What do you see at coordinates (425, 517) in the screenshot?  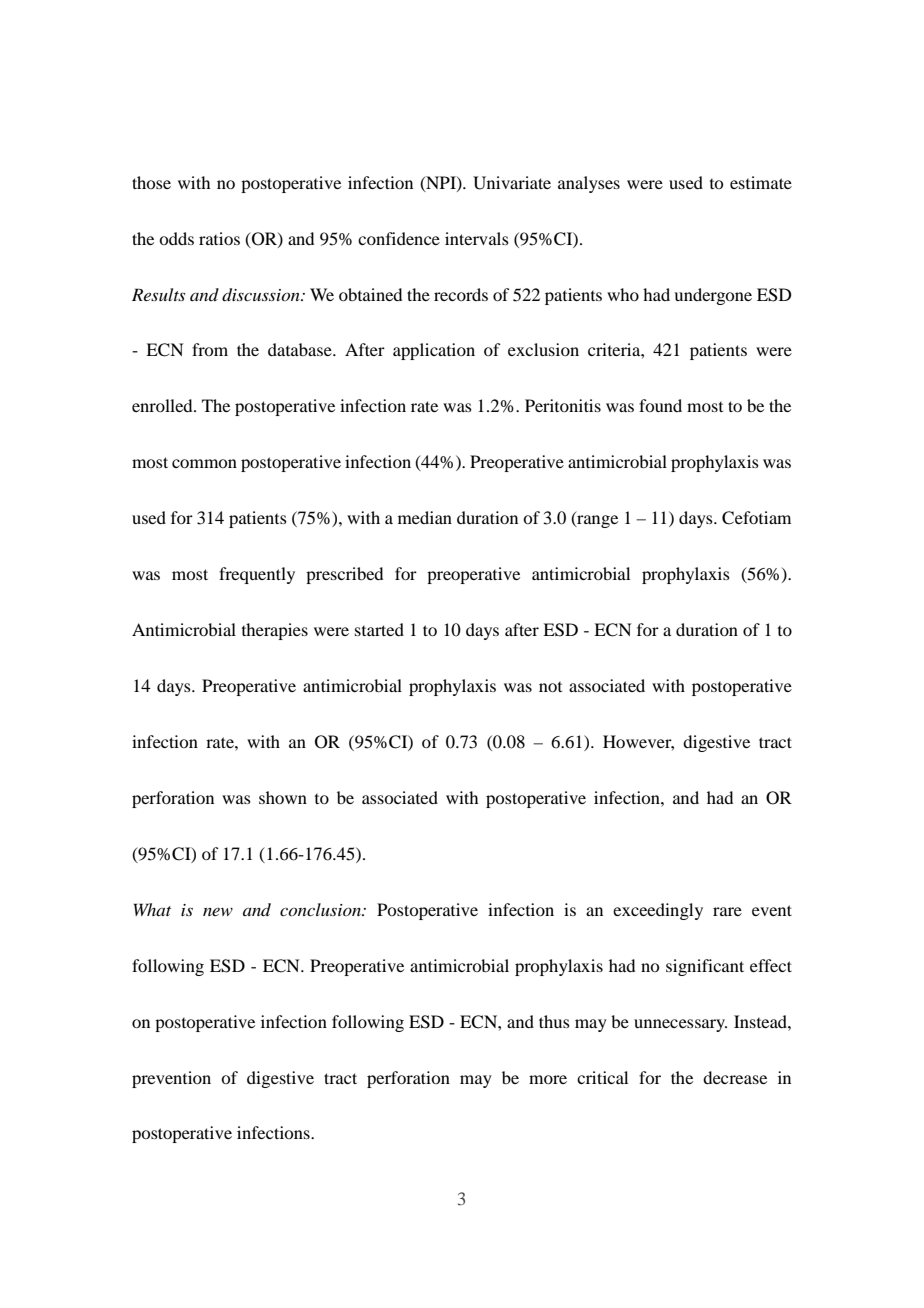 I see `median` at bounding box center [425, 517].
